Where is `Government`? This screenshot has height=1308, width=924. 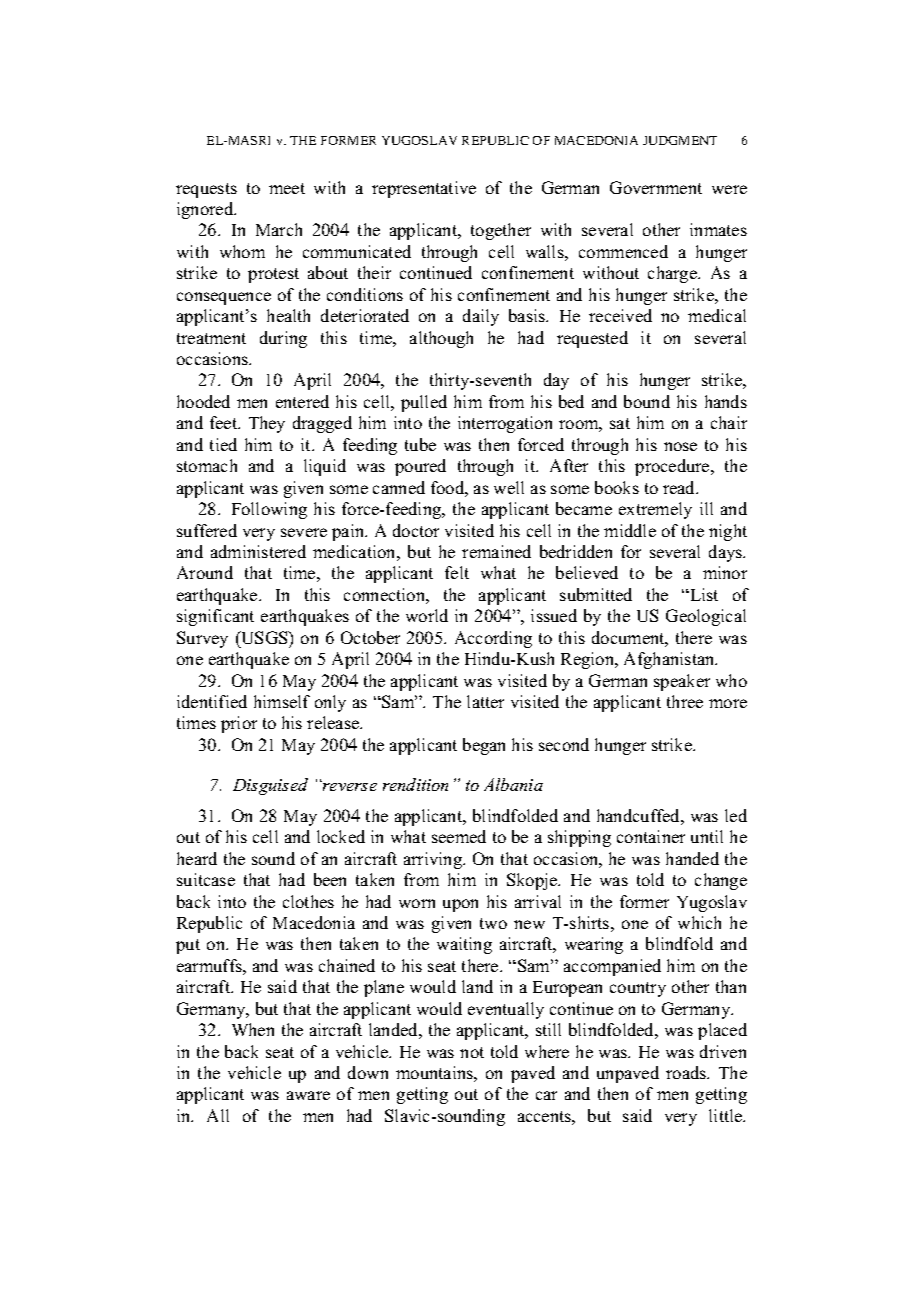
Government is located at coordinates (656, 187).
